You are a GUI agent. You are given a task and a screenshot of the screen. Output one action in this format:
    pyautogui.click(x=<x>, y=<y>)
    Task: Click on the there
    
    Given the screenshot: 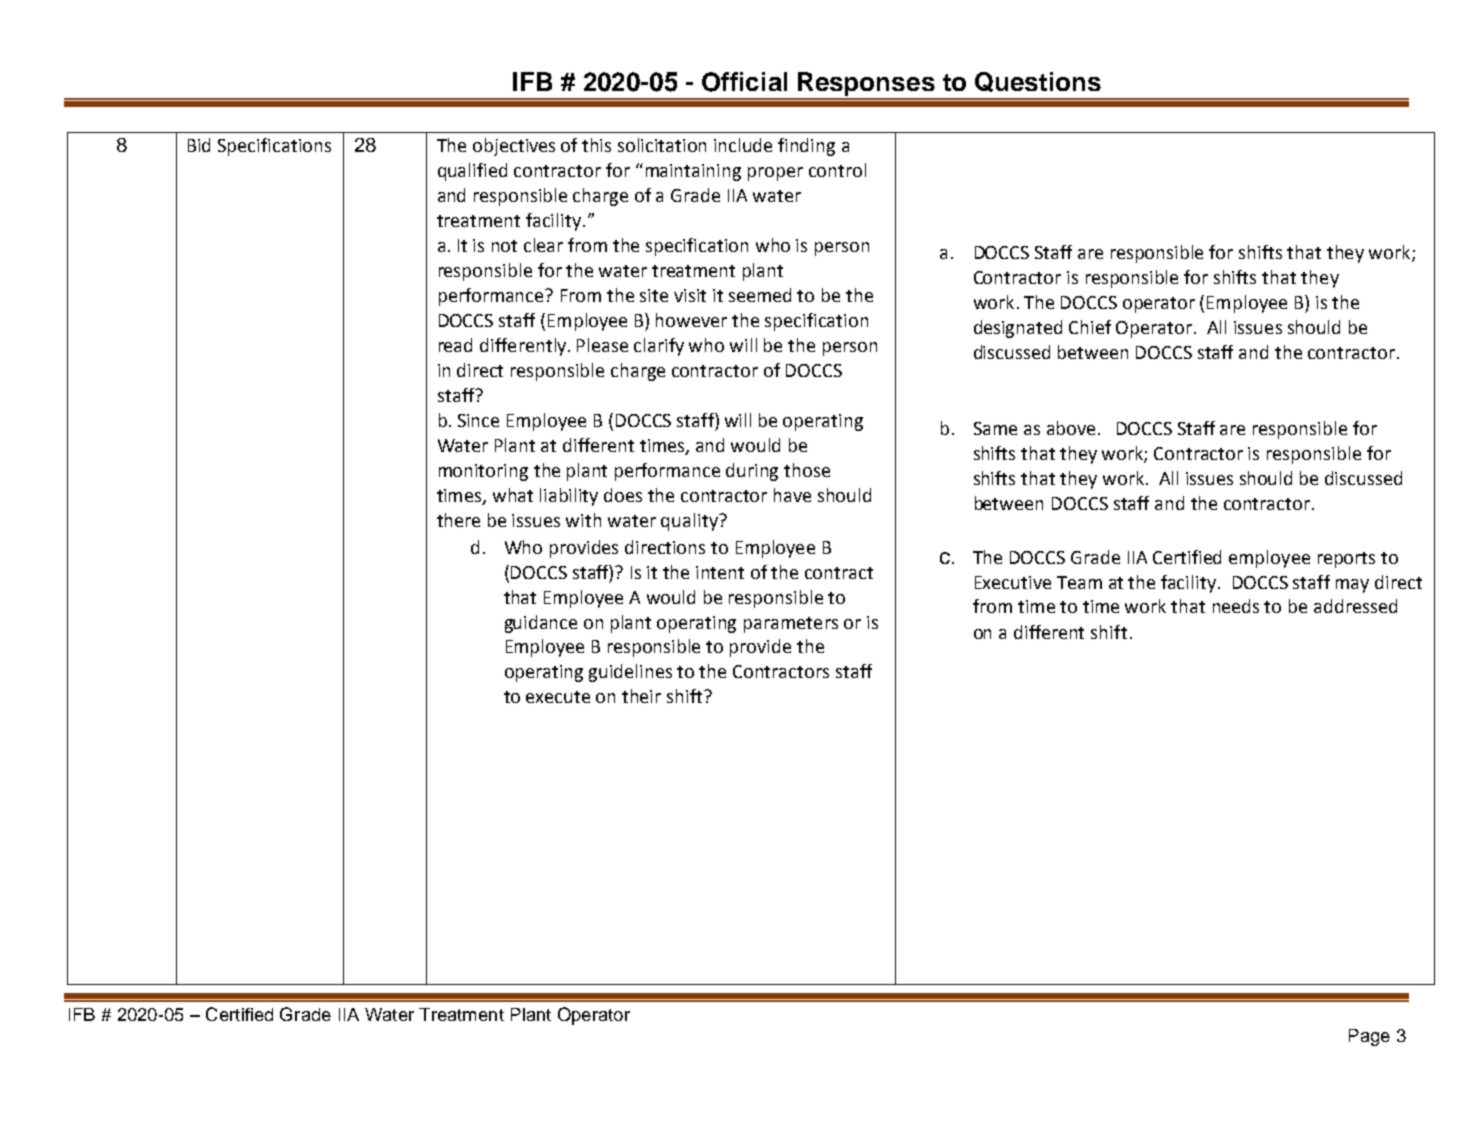 What is the action you would take?
    pyautogui.click(x=458, y=520)
